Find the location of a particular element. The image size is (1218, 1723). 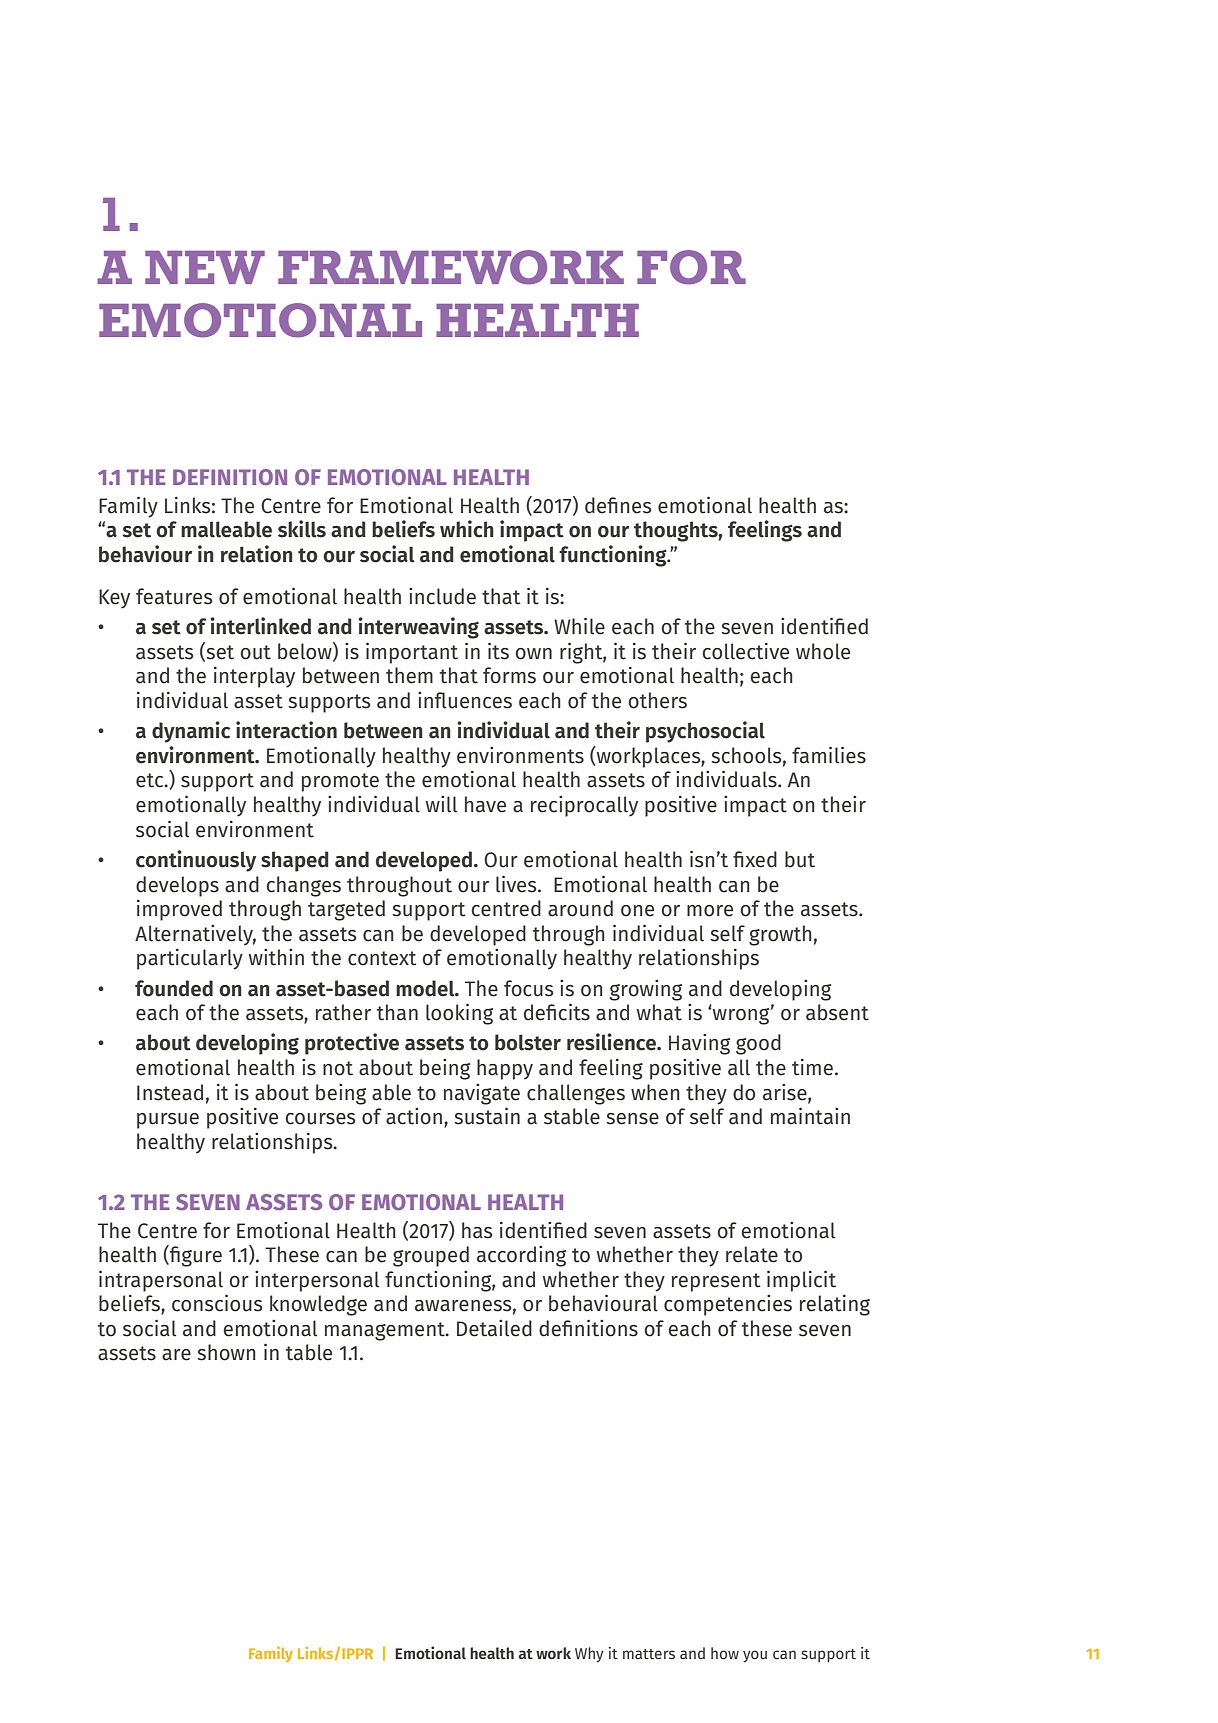

which is located at coordinates (467, 529).
